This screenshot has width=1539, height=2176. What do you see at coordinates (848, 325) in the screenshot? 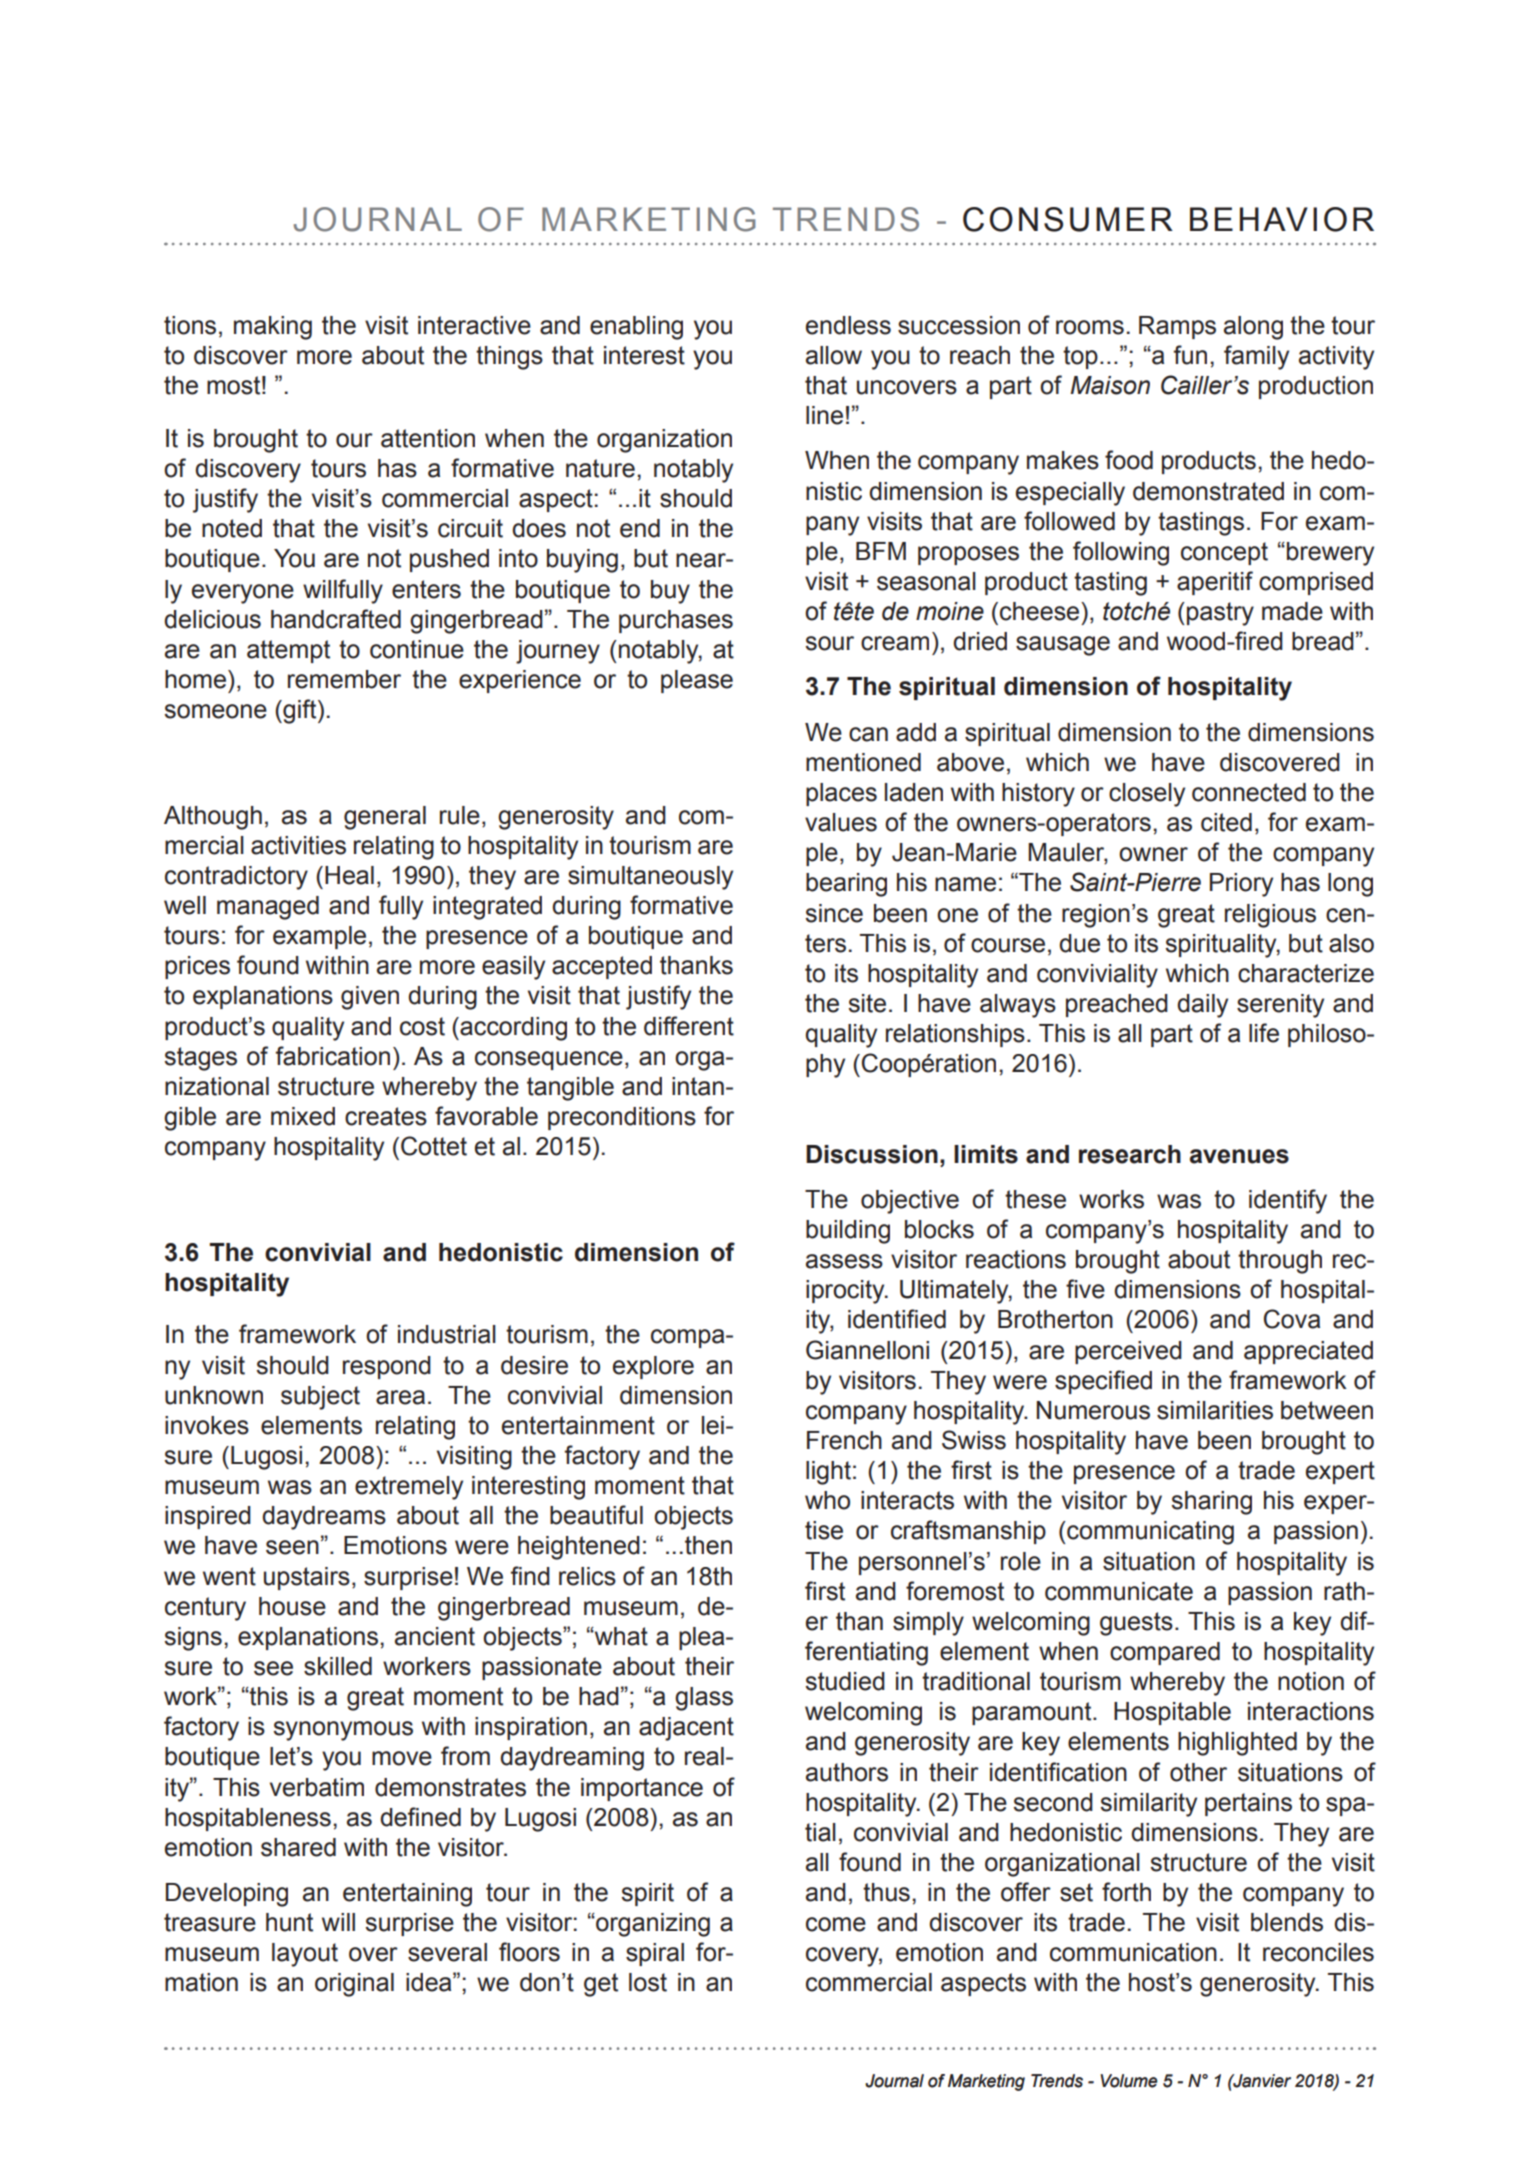
I see `endless` at bounding box center [848, 325].
